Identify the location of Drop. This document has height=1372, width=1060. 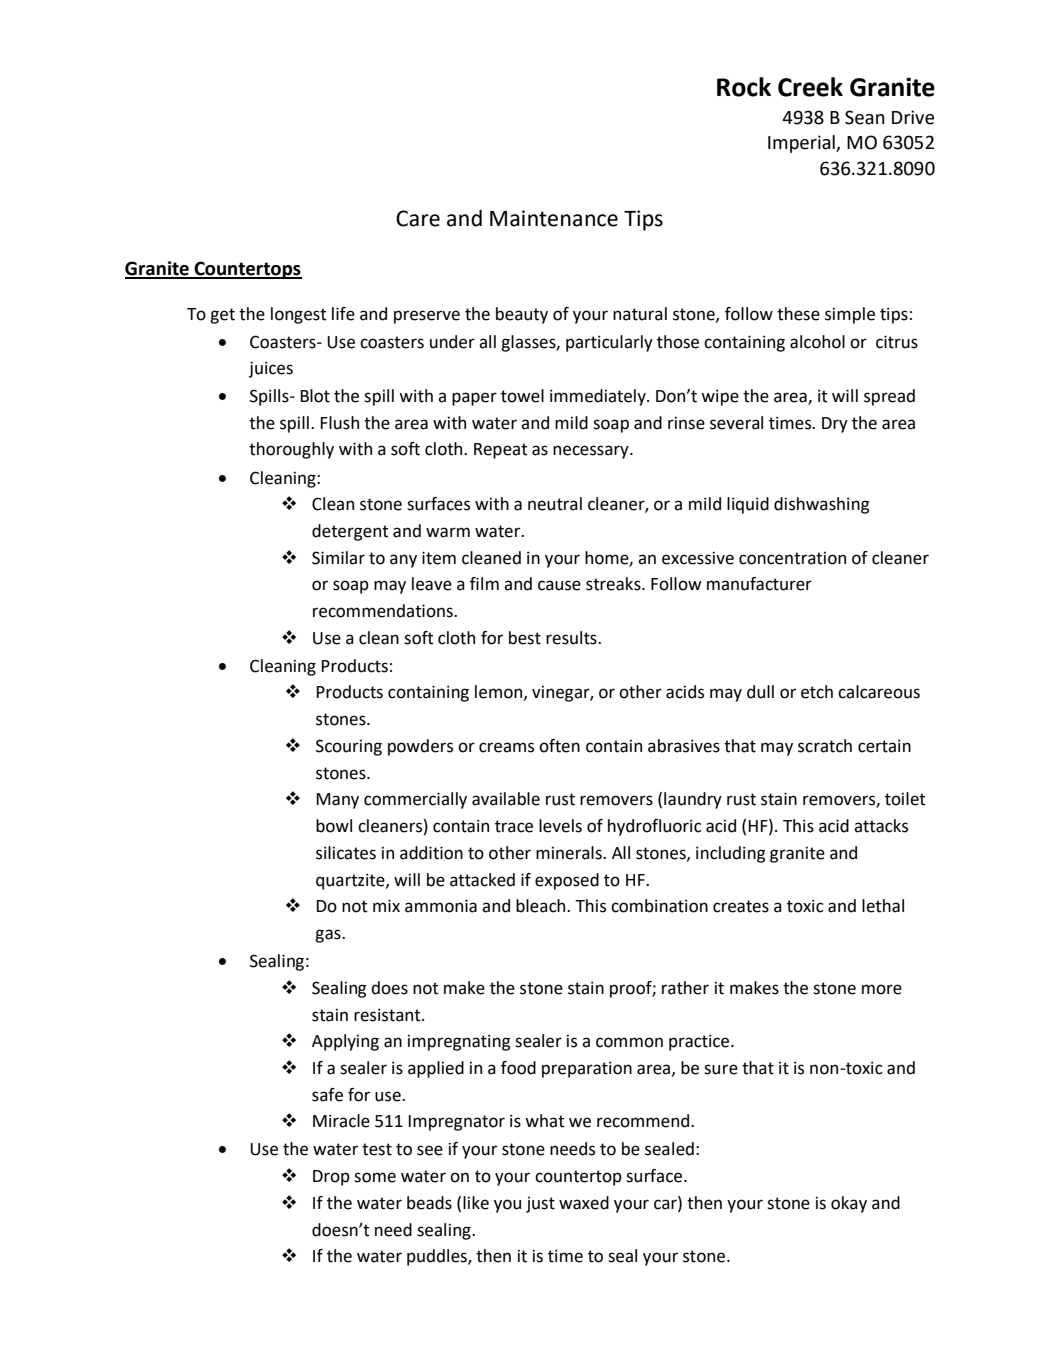
(331, 1178).
